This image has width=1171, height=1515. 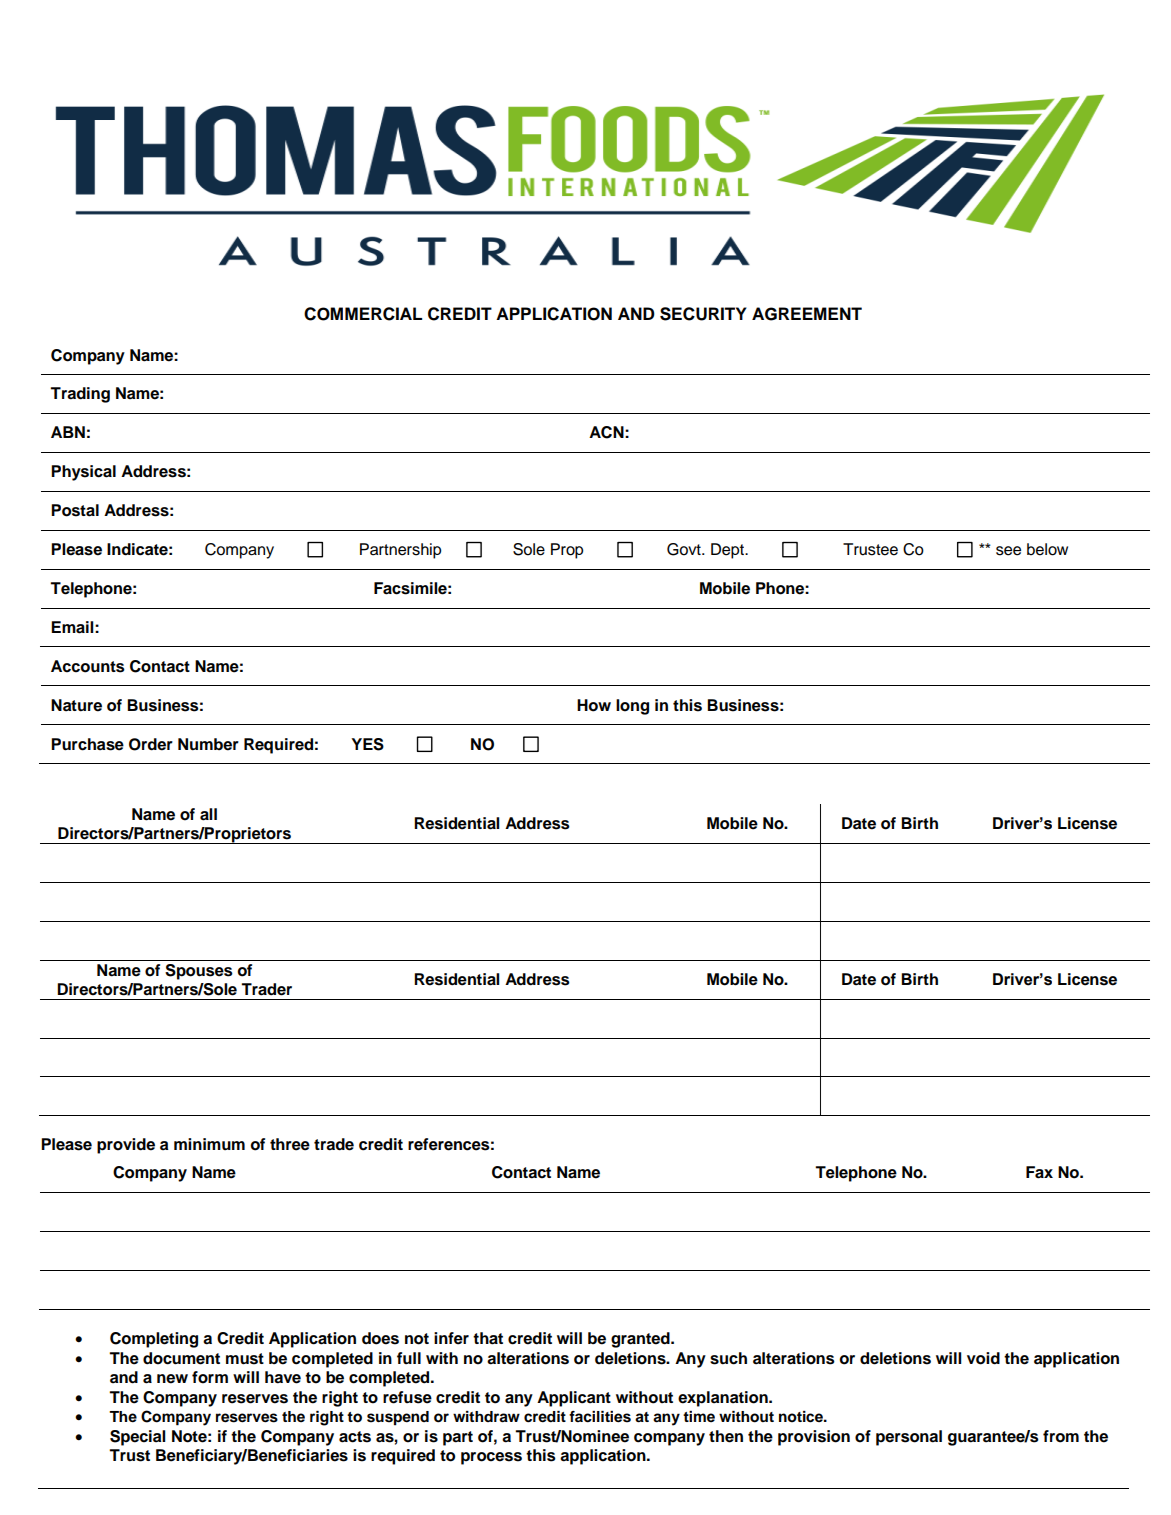 What do you see at coordinates (909, 1438) in the image?
I see `personal` at bounding box center [909, 1438].
